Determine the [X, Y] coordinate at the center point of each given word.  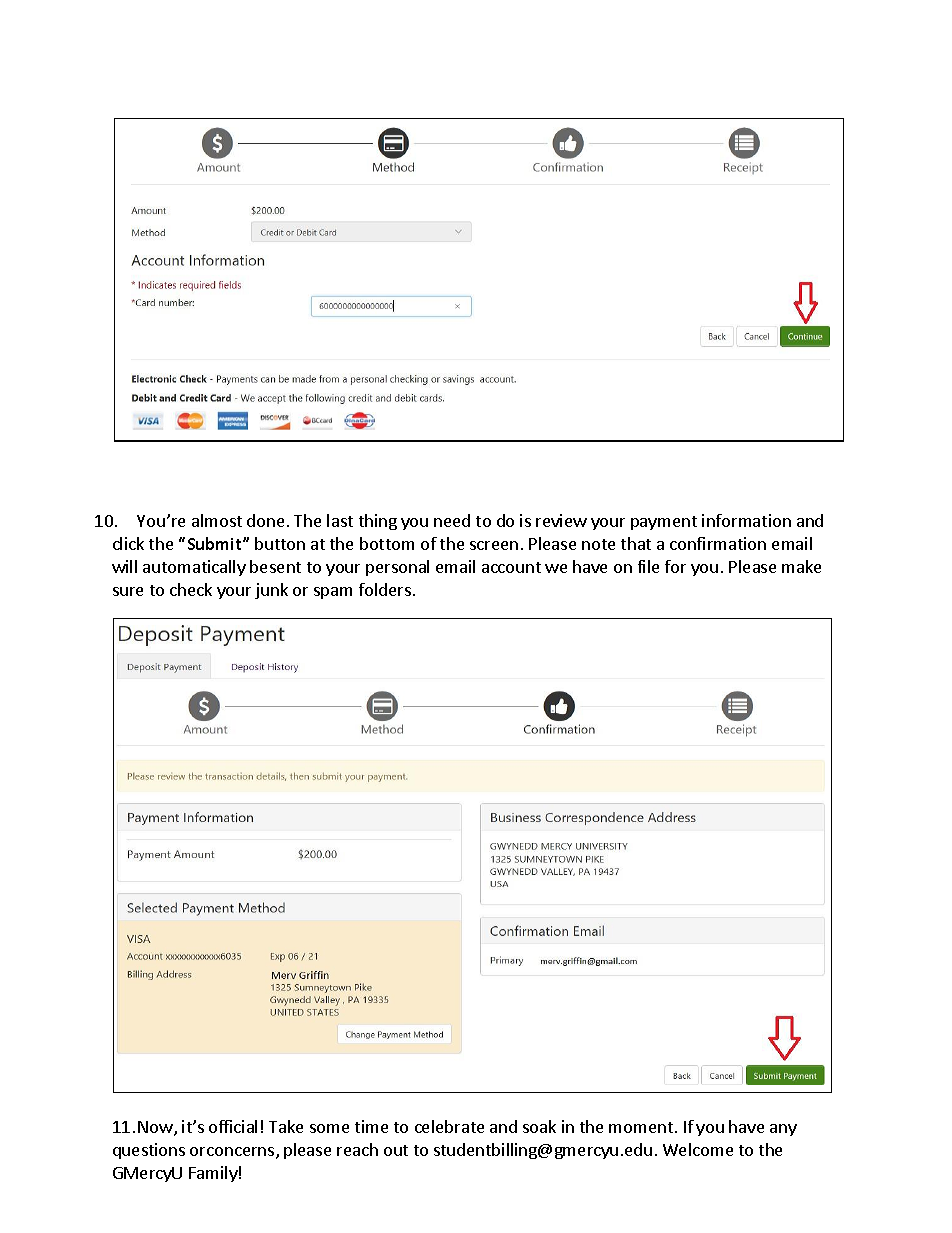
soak [539, 1126]
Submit [216, 543]
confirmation [718, 543]
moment [641, 1127]
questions [149, 1151]
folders [385, 589]
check [191, 589]
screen [494, 545]
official [233, 1126]
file [648, 566]
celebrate [449, 1126]
